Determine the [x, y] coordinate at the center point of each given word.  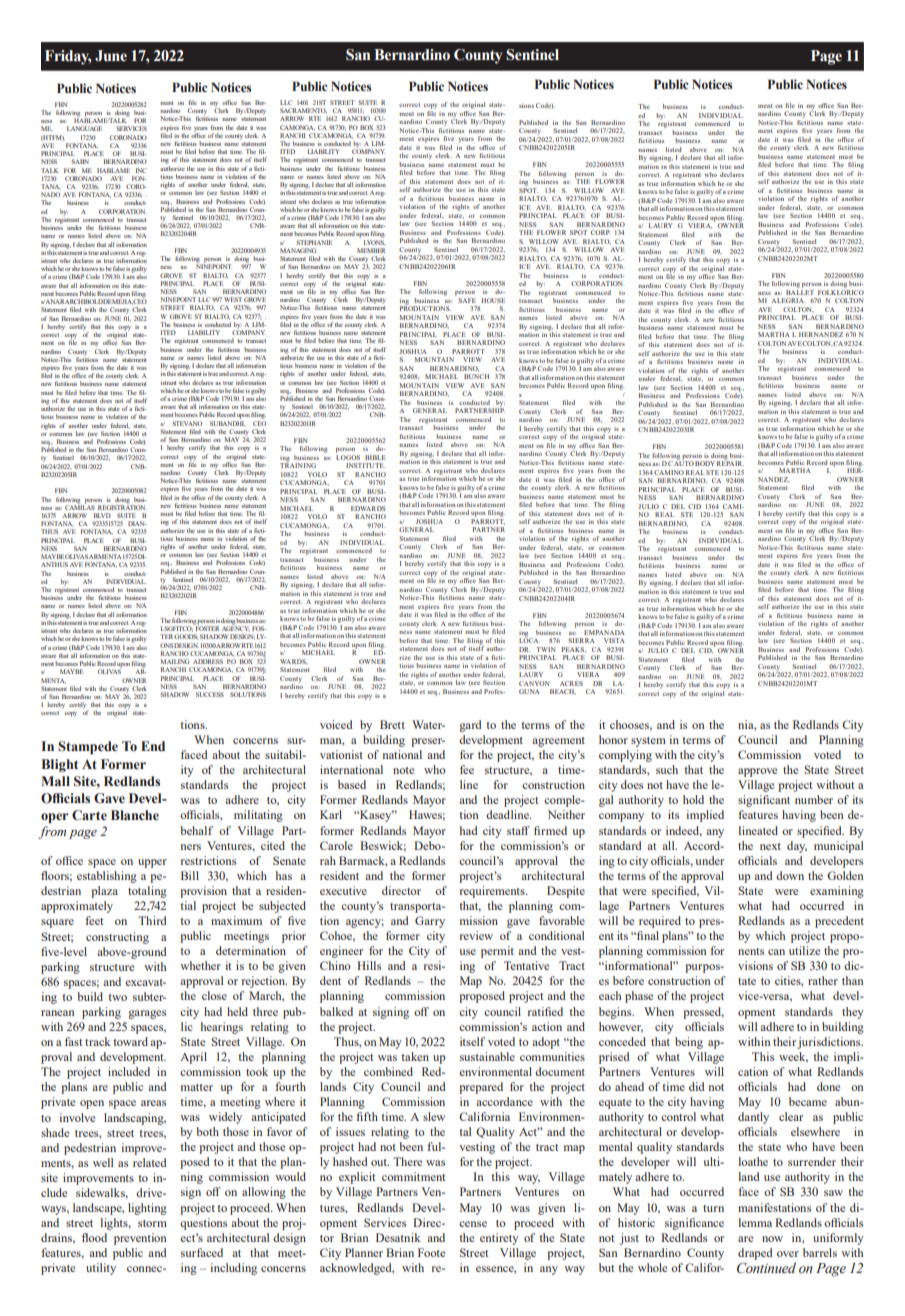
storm [152, 1223]
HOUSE [493, 300]
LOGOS [348, 456]
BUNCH [476, 376]
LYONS [375, 242]
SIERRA [581, 640]
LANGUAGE [84, 128]
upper [152, 863]
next [770, 846]
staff [518, 830]
